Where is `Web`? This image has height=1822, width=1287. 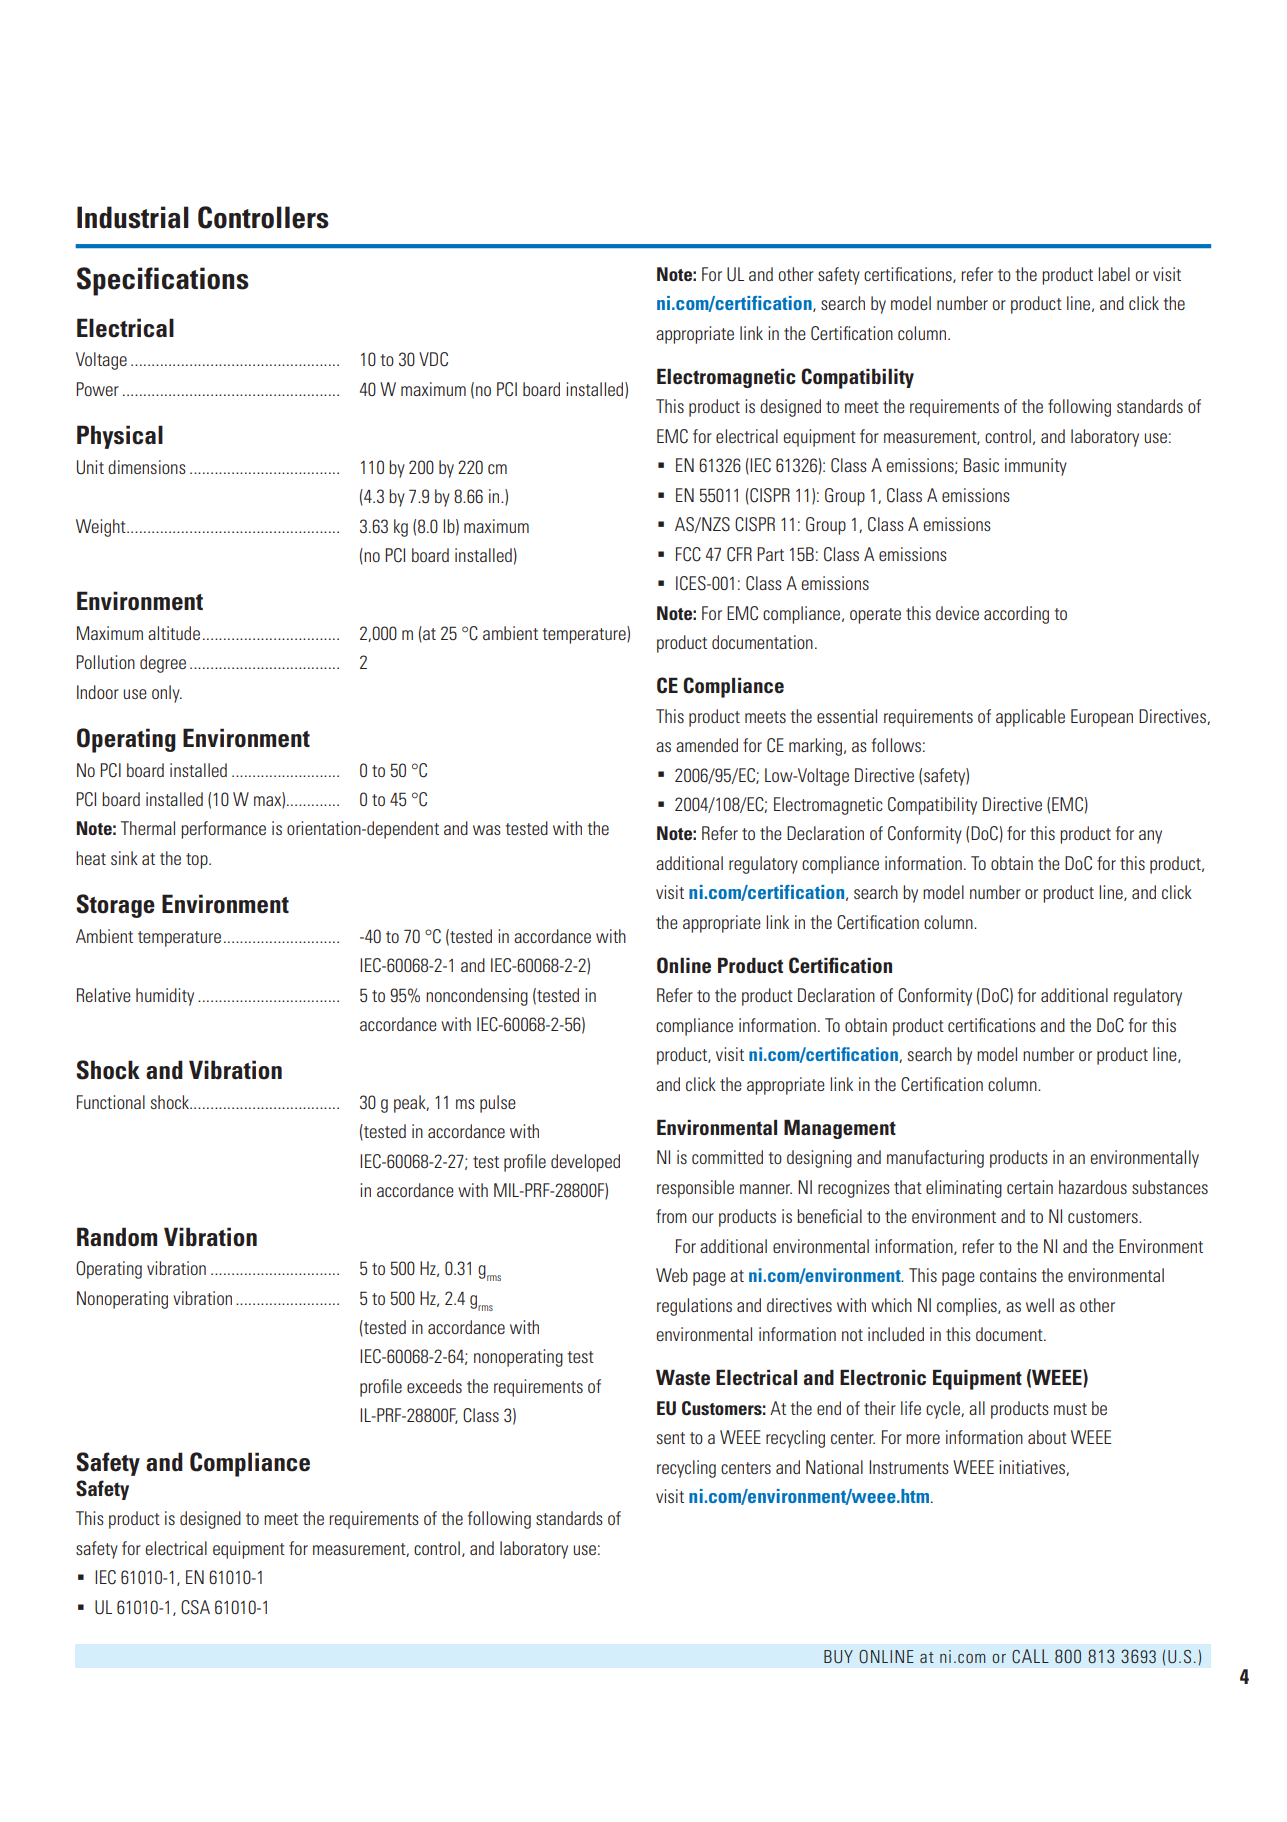
Web is located at coordinates (672, 1275).
